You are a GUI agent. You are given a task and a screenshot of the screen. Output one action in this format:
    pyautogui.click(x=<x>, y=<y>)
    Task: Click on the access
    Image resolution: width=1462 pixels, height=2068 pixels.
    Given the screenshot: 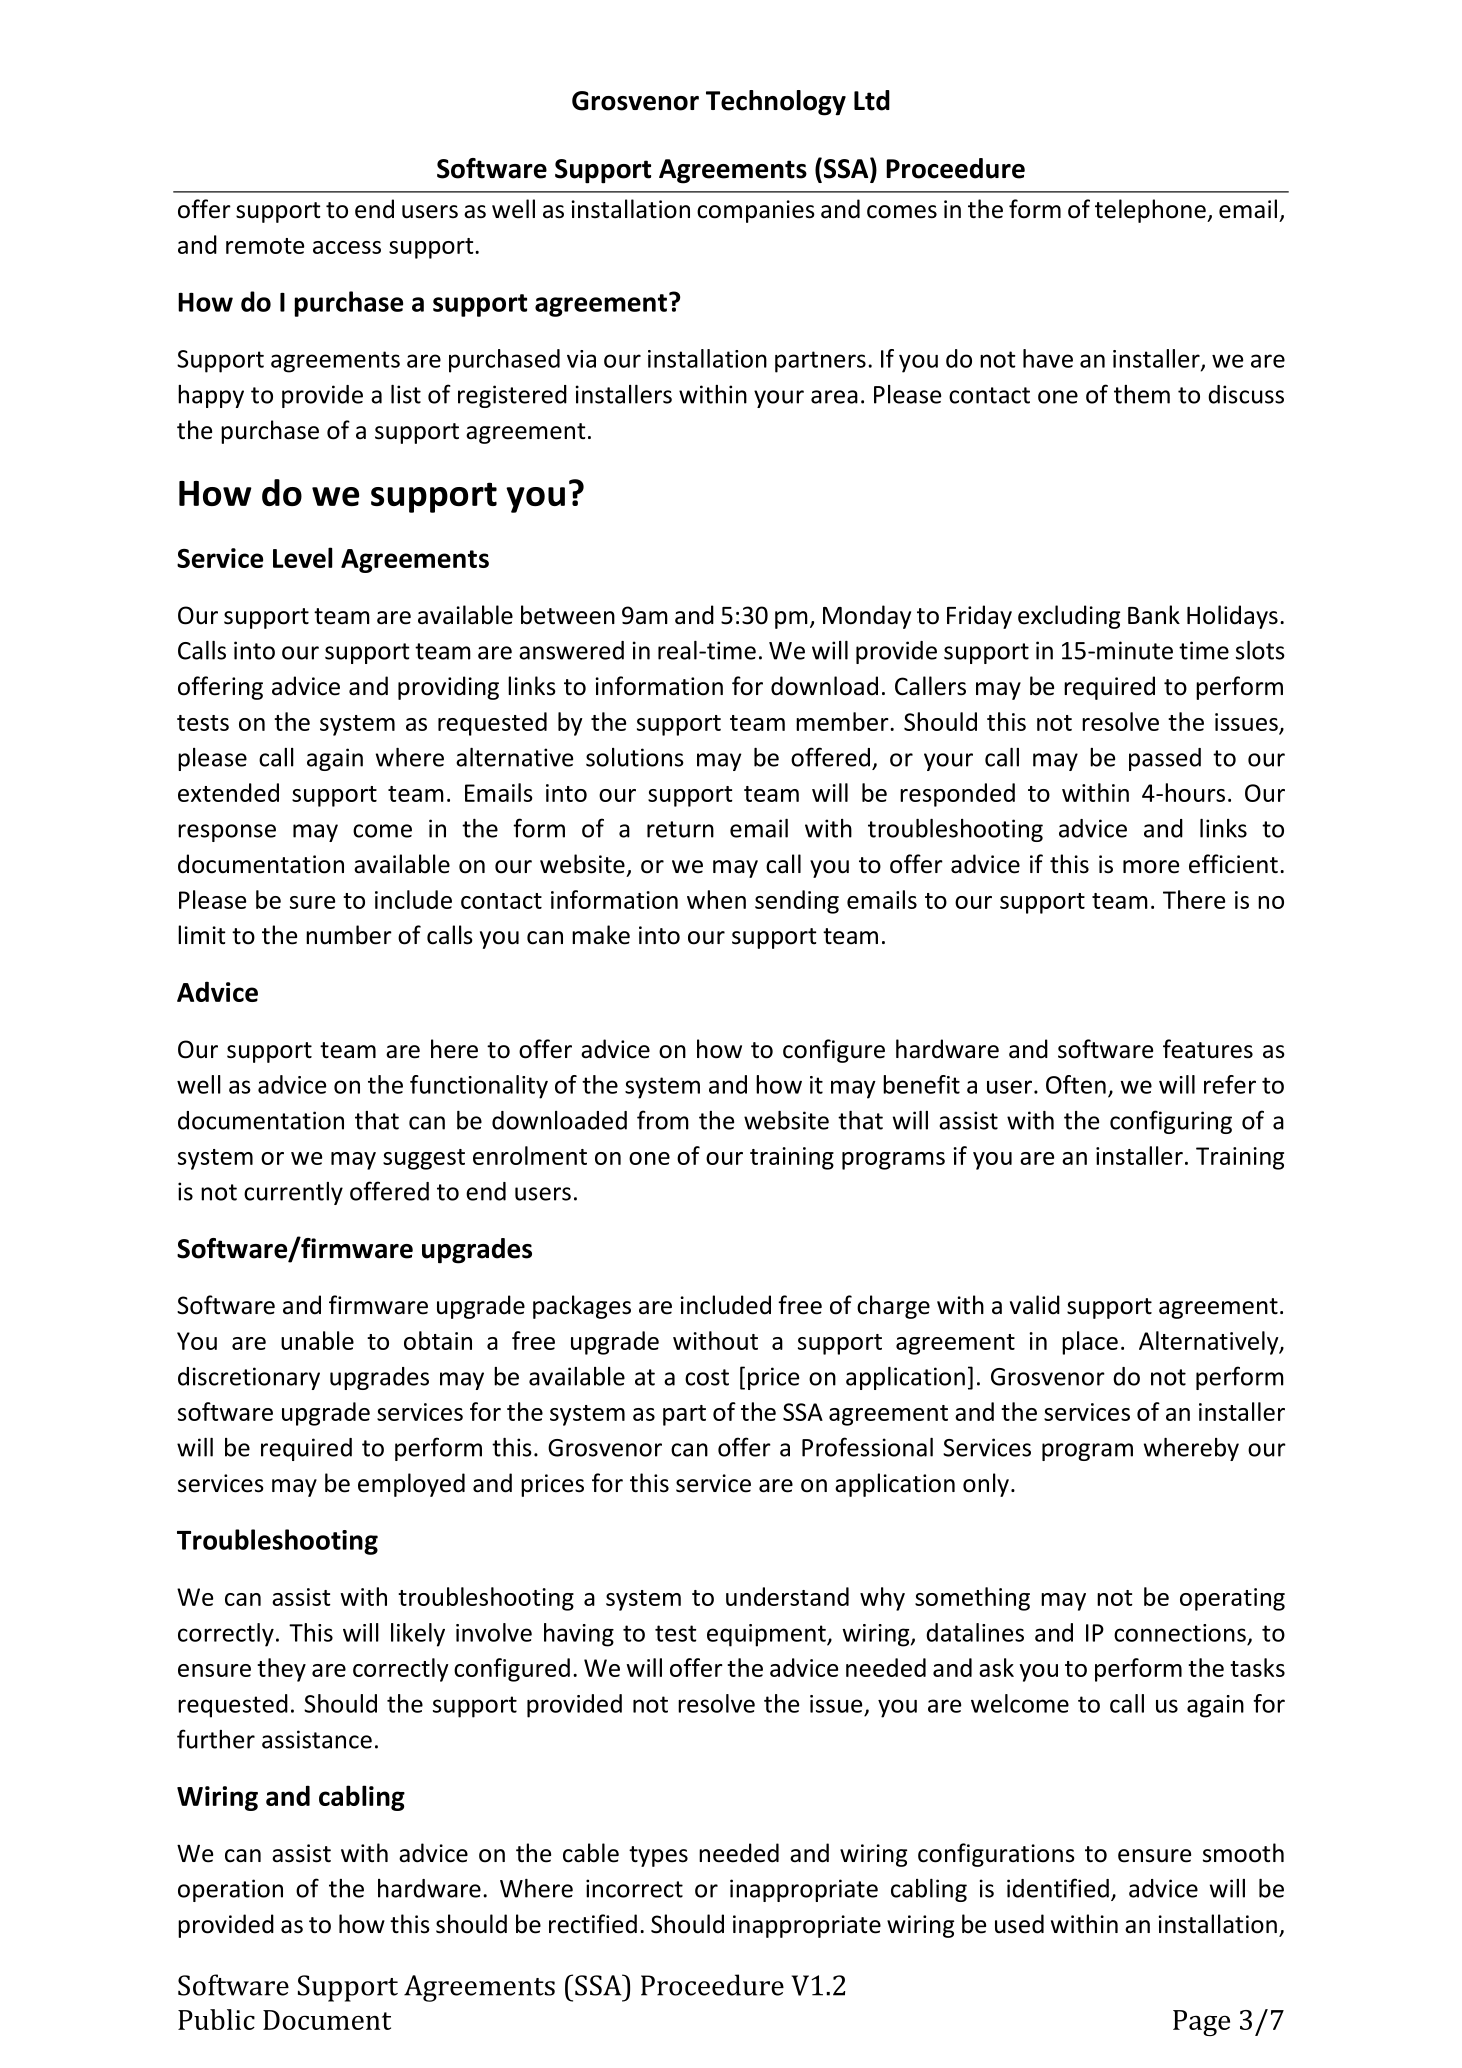 What is the action you would take?
    pyautogui.click(x=347, y=247)
